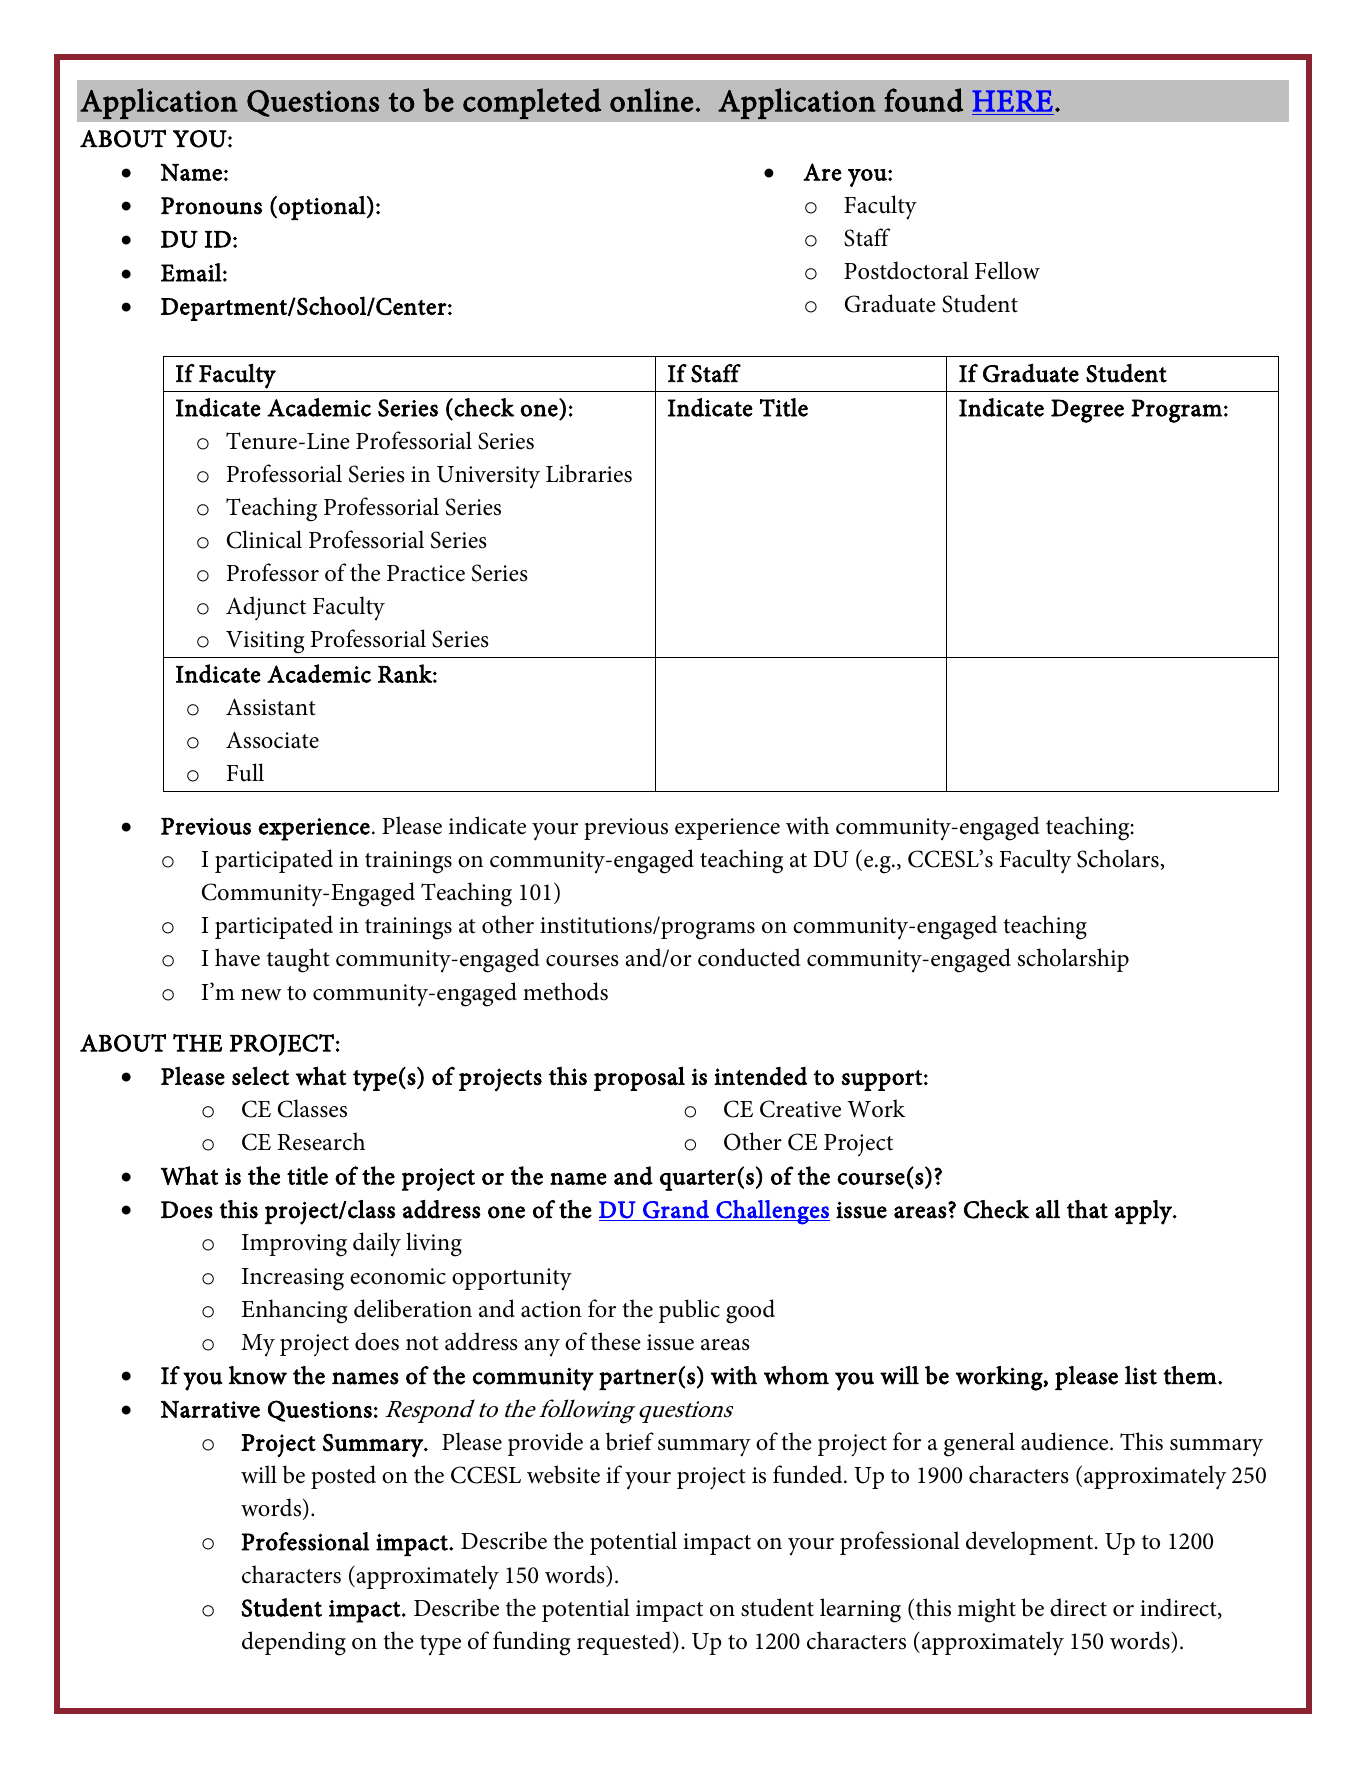 This image has height=1768, width=1366. I want to click on completed, so click(532, 103).
